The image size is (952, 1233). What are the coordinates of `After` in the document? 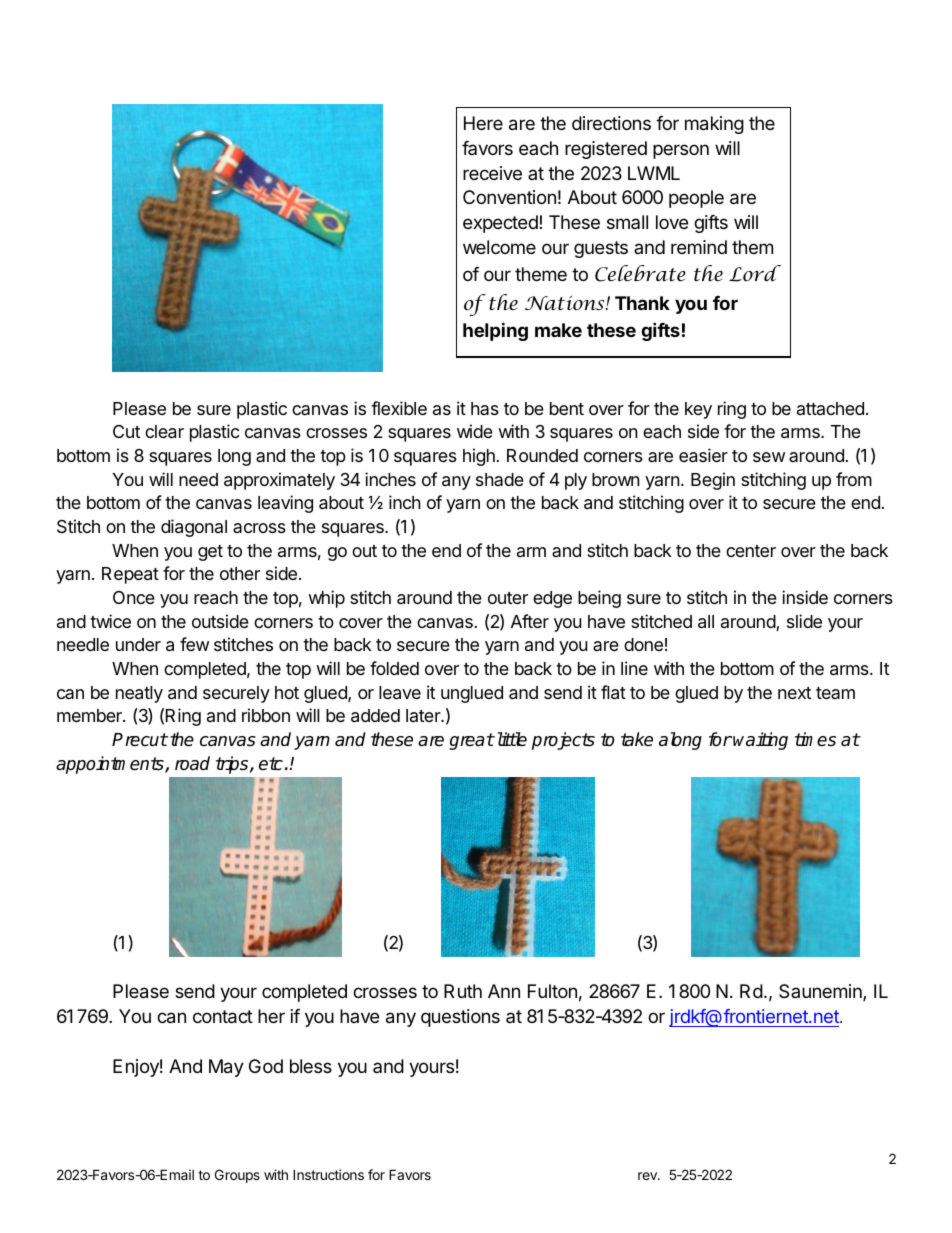 It's located at (530, 621).
